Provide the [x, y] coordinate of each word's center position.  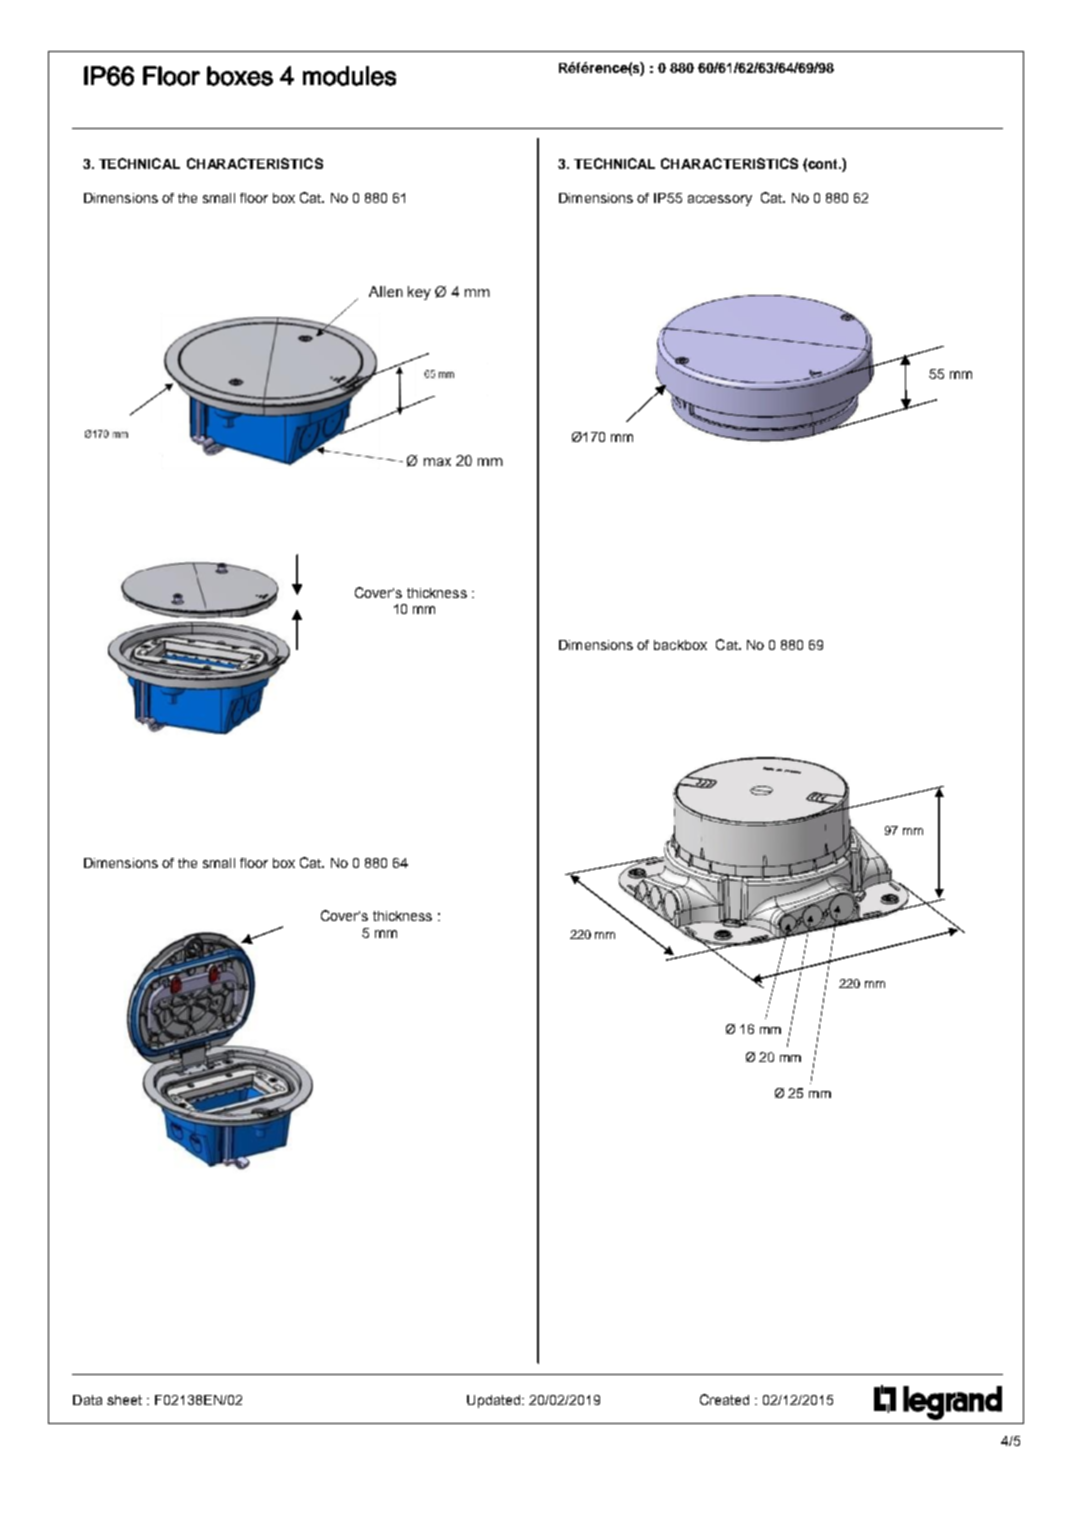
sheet [124, 1400]
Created [724, 1399]
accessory [720, 200]
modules [349, 76]
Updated [493, 1401]
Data [87, 1400]
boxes [240, 76]
